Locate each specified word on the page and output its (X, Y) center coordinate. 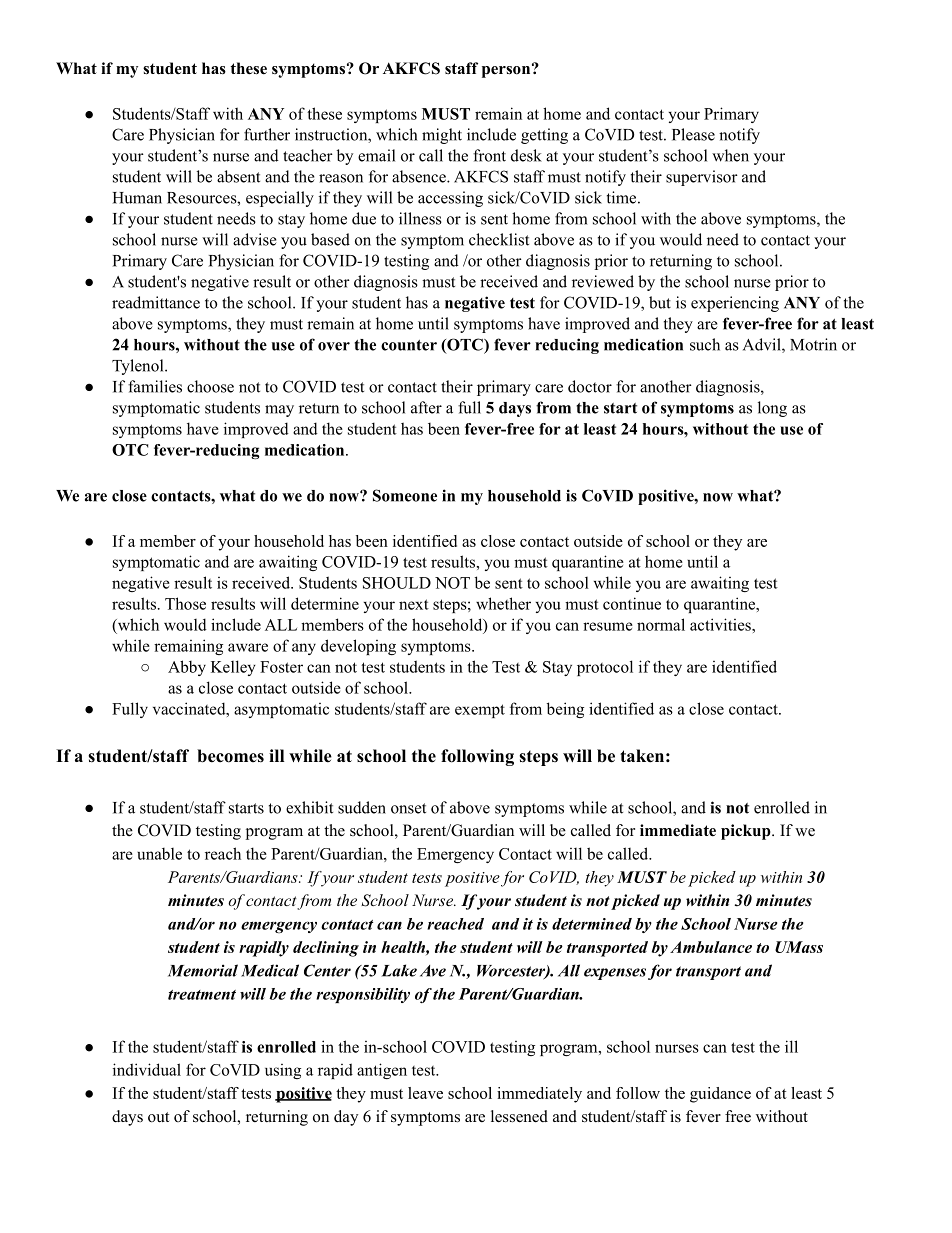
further (267, 134)
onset (408, 808)
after (426, 407)
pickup (747, 832)
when (730, 155)
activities (721, 624)
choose (210, 386)
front (489, 155)
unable (159, 854)
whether (503, 603)
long (772, 409)
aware (248, 647)
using (283, 1071)
